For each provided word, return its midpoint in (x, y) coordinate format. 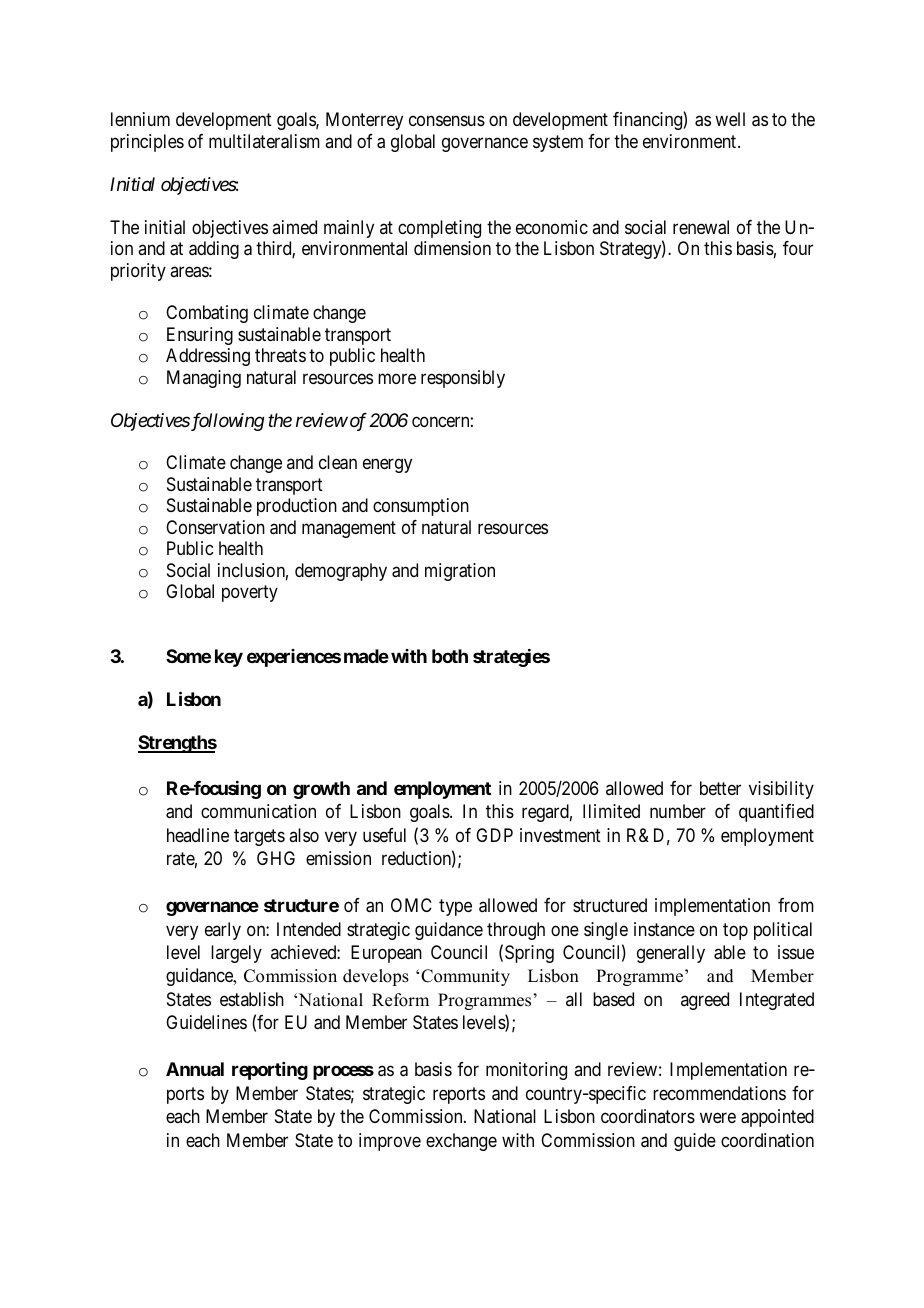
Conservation (215, 527)
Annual (195, 1069)
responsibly (463, 379)
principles (147, 143)
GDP (494, 835)
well (730, 119)
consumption (421, 507)
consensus (447, 121)
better (720, 788)
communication (258, 811)
